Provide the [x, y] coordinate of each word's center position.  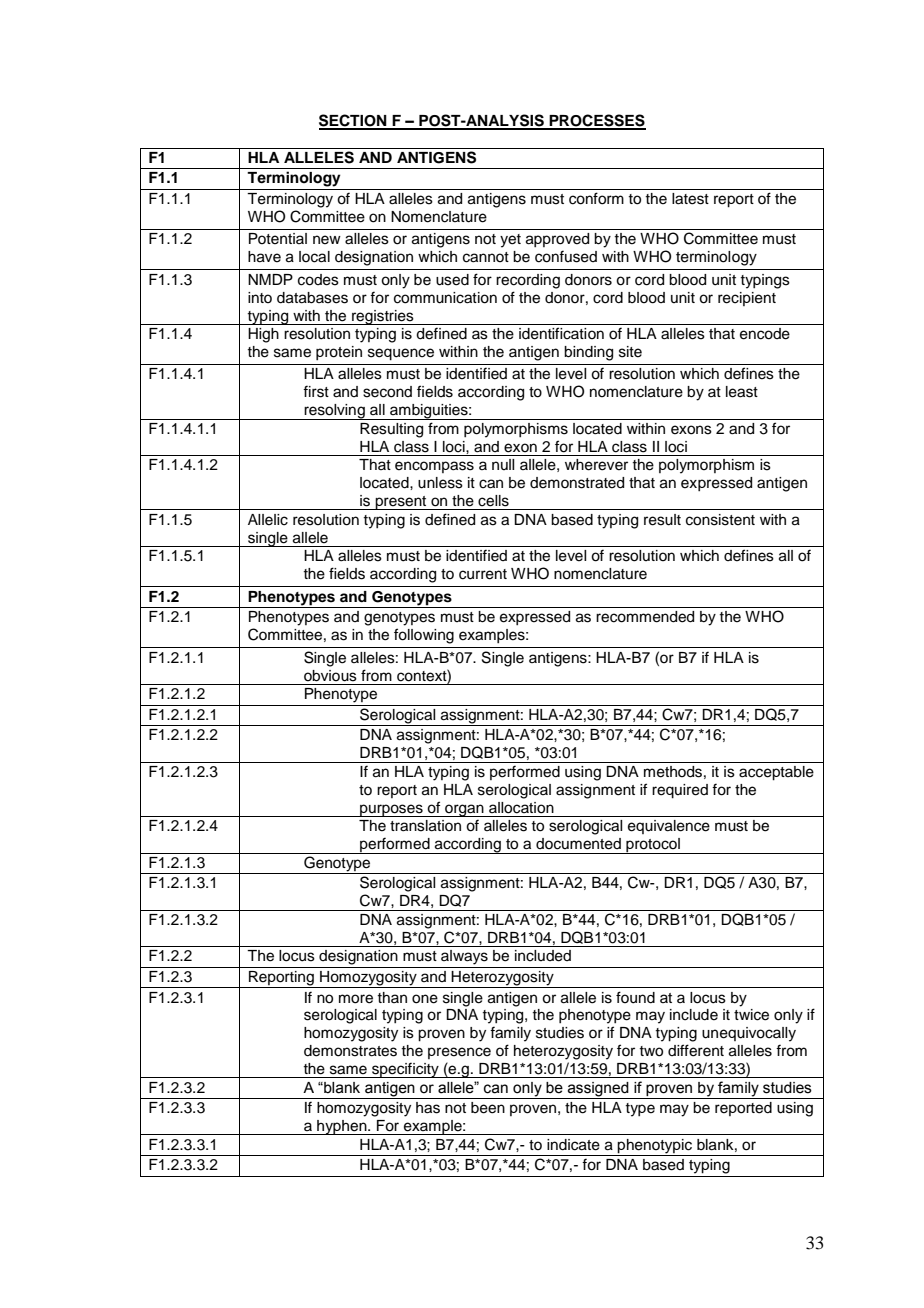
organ [464, 810]
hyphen [342, 1127]
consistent [720, 520]
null [503, 464]
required [680, 791]
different [696, 1050]
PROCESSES [596, 121]
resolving [334, 412]
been [488, 1108]
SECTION [354, 121]
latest [690, 199]
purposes [391, 810]
